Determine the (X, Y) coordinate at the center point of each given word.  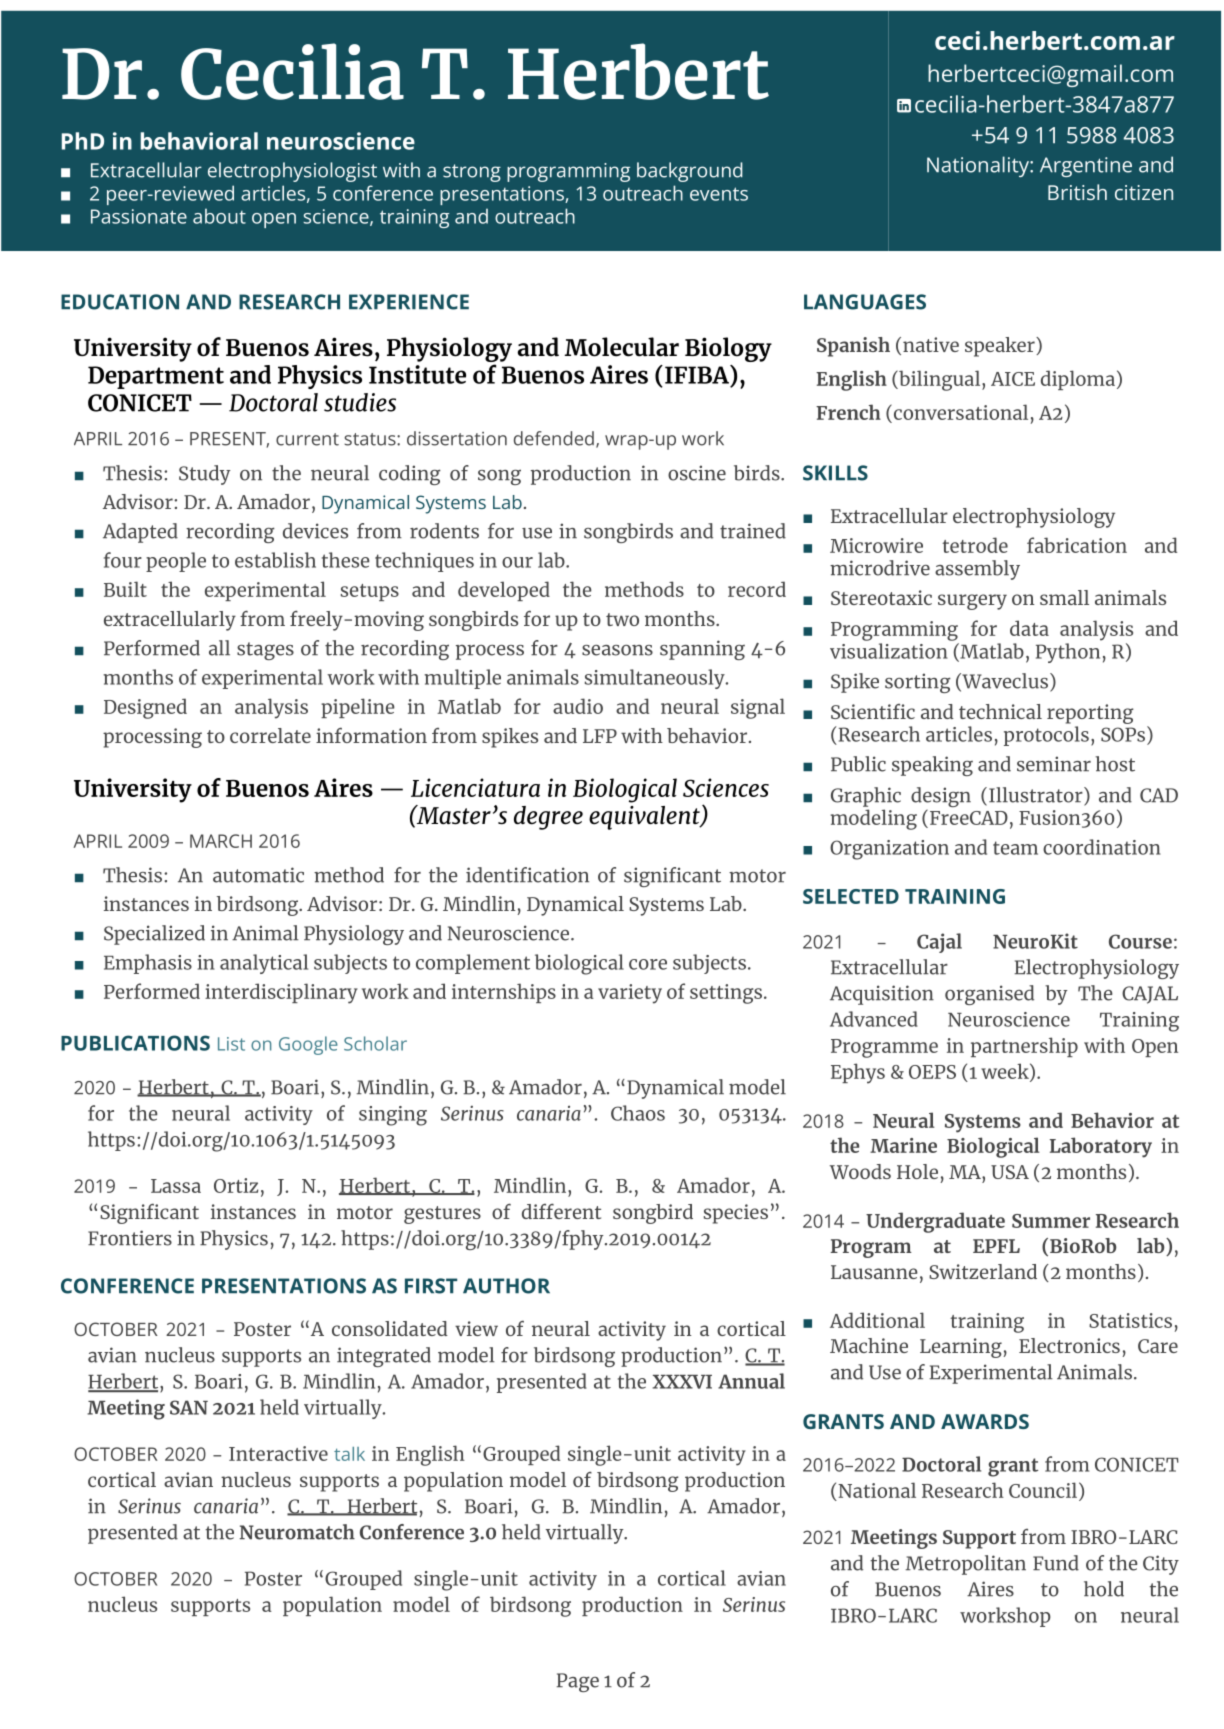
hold (1104, 1589)
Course (1140, 941)
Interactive (278, 1453)
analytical (264, 964)
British (1077, 192)
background (690, 172)
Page (578, 1682)
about (219, 216)
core (648, 964)
